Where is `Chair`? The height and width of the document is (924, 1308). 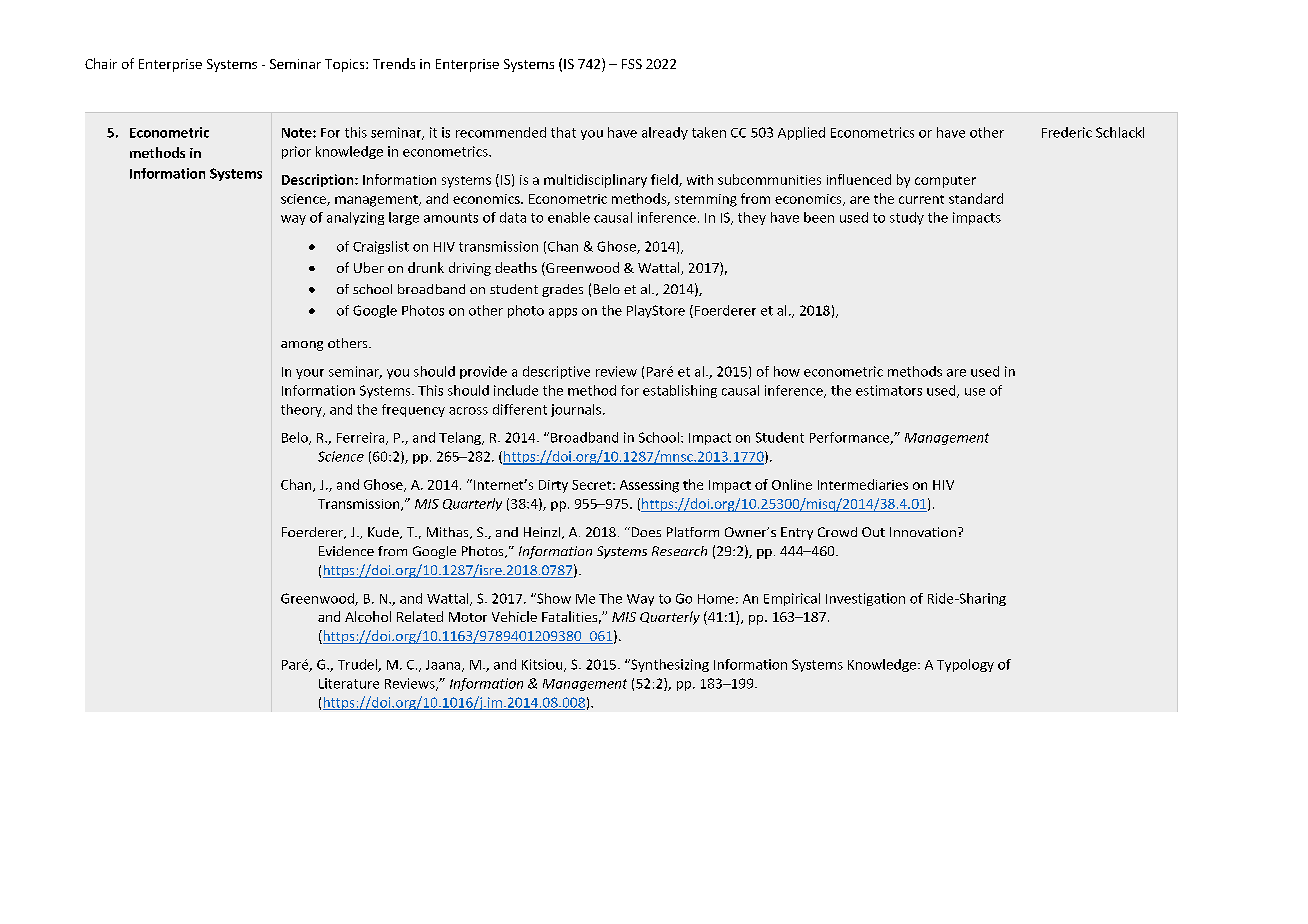
Chair is located at coordinates (101, 63).
